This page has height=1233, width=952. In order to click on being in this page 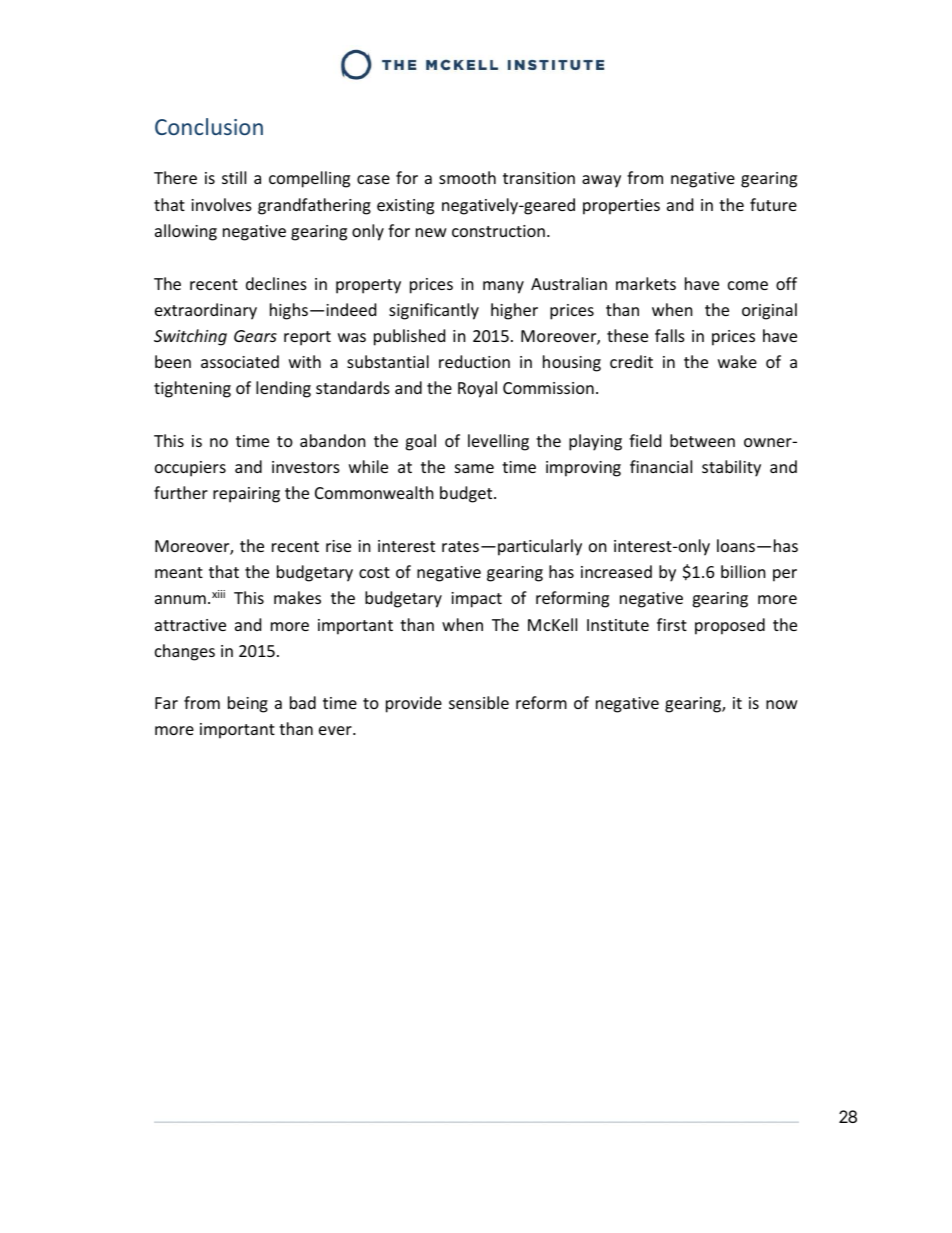, I will do `click(248, 704)`.
